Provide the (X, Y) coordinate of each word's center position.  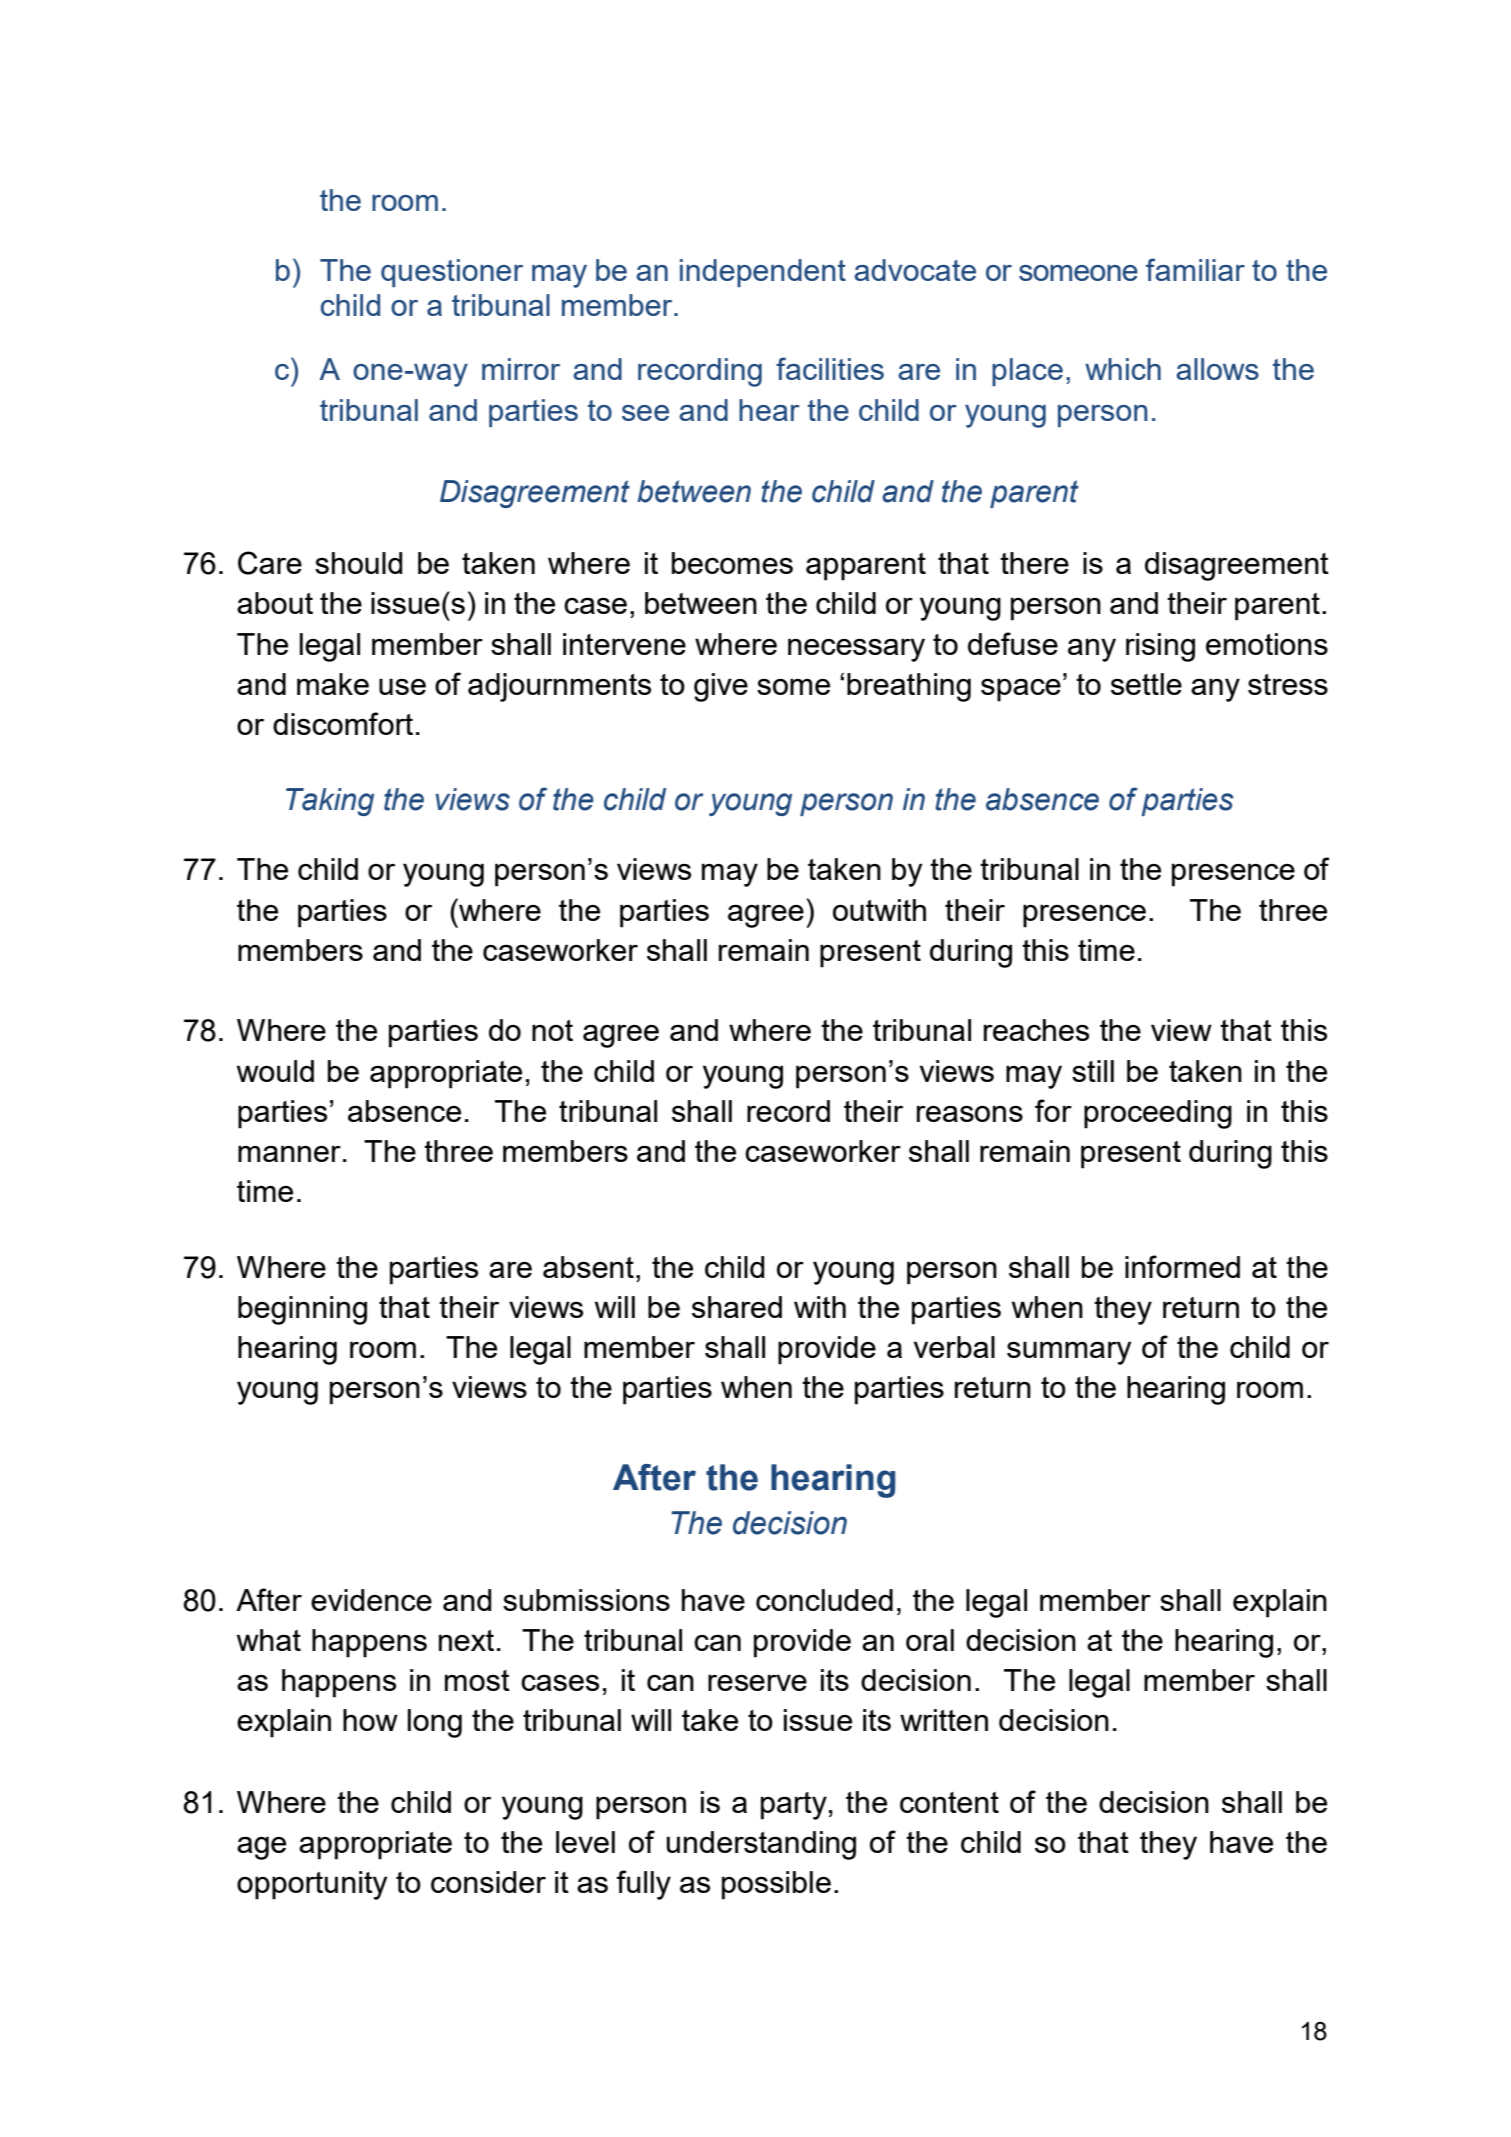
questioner (452, 273)
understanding (761, 1845)
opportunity (312, 1885)
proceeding (1158, 1114)
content (949, 1802)
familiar (1195, 269)
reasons (970, 1113)
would (275, 1071)
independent (763, 273)
